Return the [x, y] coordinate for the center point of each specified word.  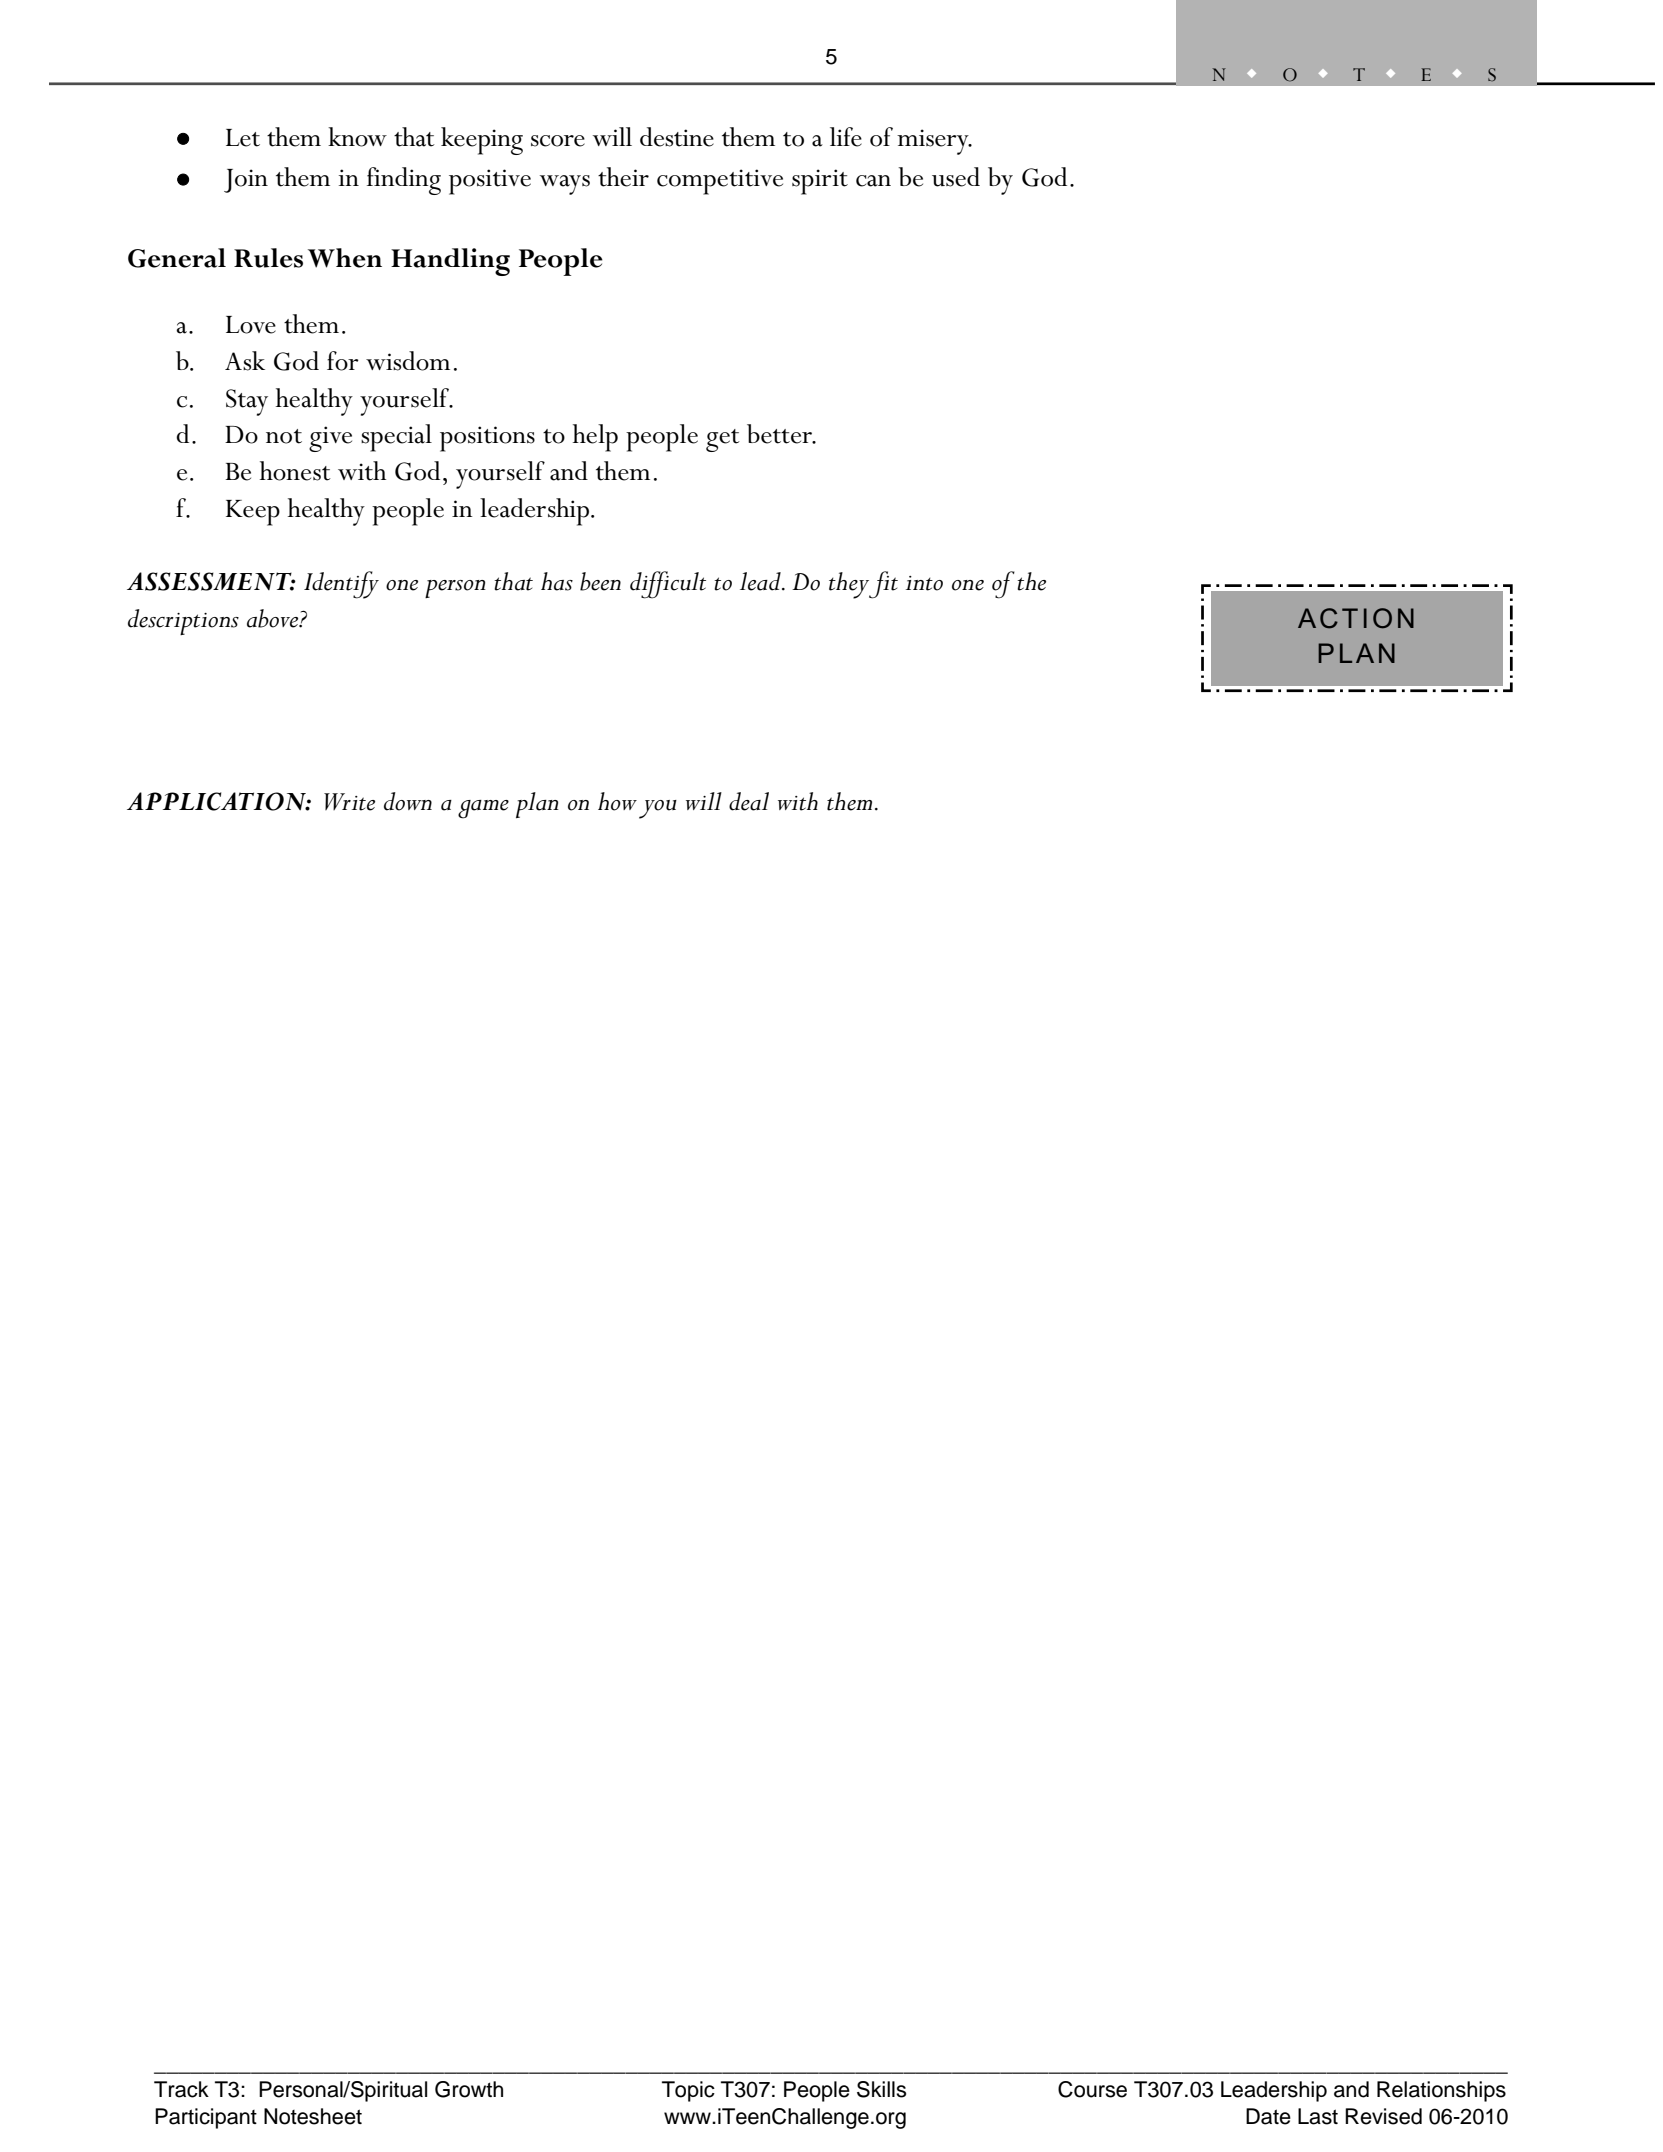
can [873, 181]
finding [404, 181]
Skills [881, 2089]
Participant [206, 2118]
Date [1268, 2116]
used [956, 177]
